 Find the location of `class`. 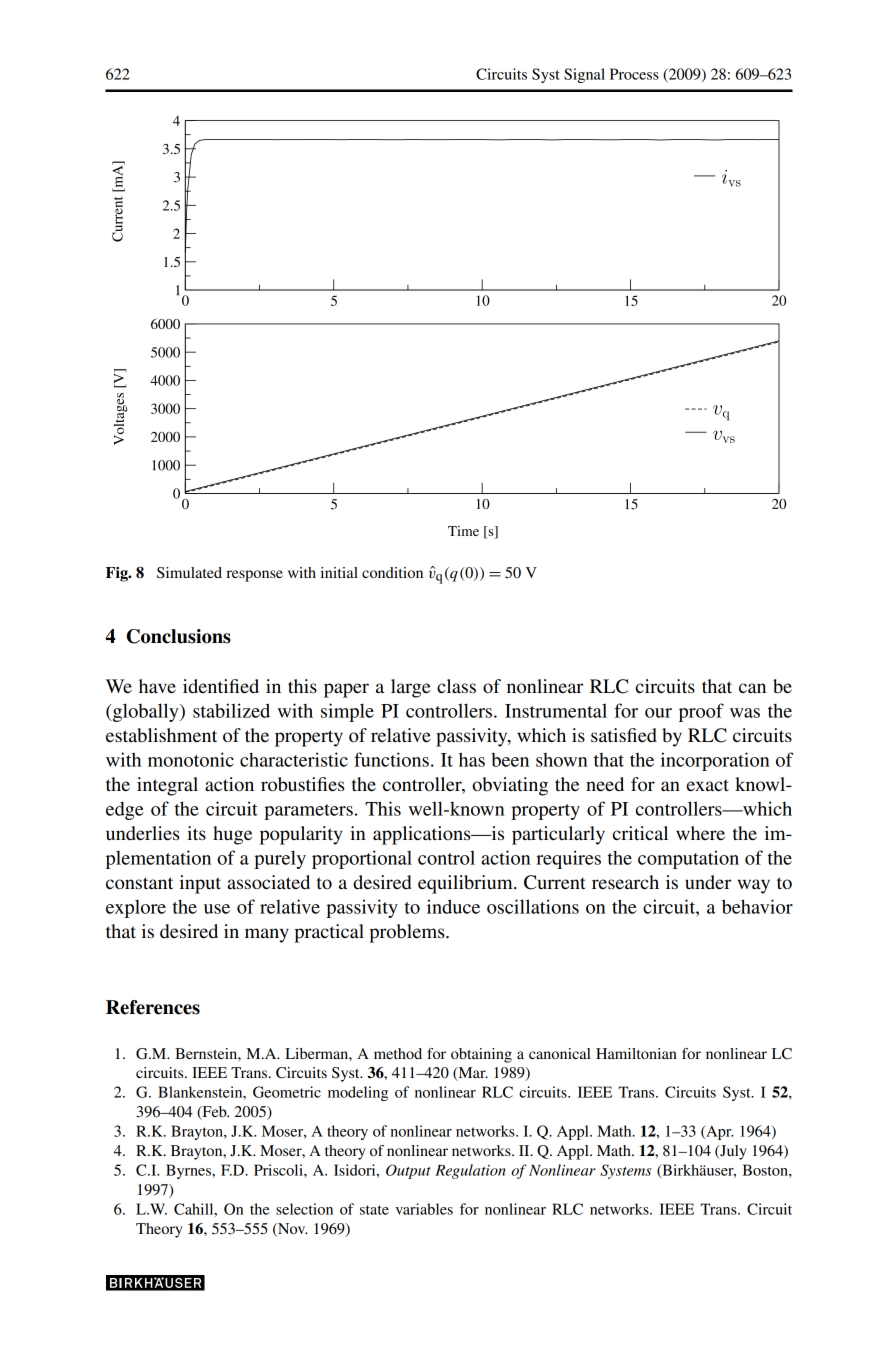

class is located at coordinates (456, 686).
